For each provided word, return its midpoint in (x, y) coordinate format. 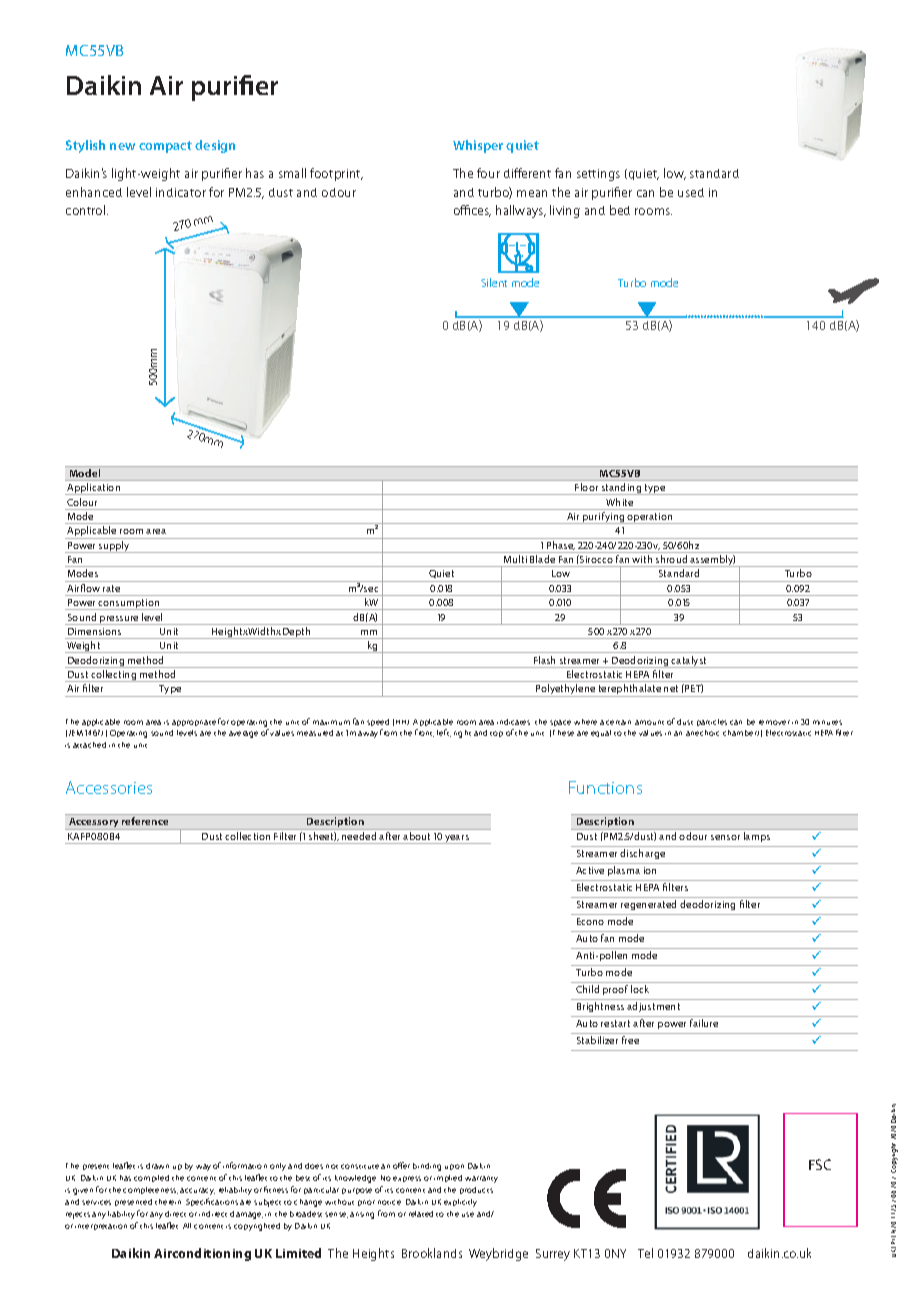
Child (587, 989)
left (444, 733)
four (488, 173)
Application (94, 489)
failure (704, 1023)
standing (621, 489)
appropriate (194, 723)
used (691, 192)
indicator (181, 192)
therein (168, 1202)
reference (145, 821)
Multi (515, 559)
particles (712, 722)
